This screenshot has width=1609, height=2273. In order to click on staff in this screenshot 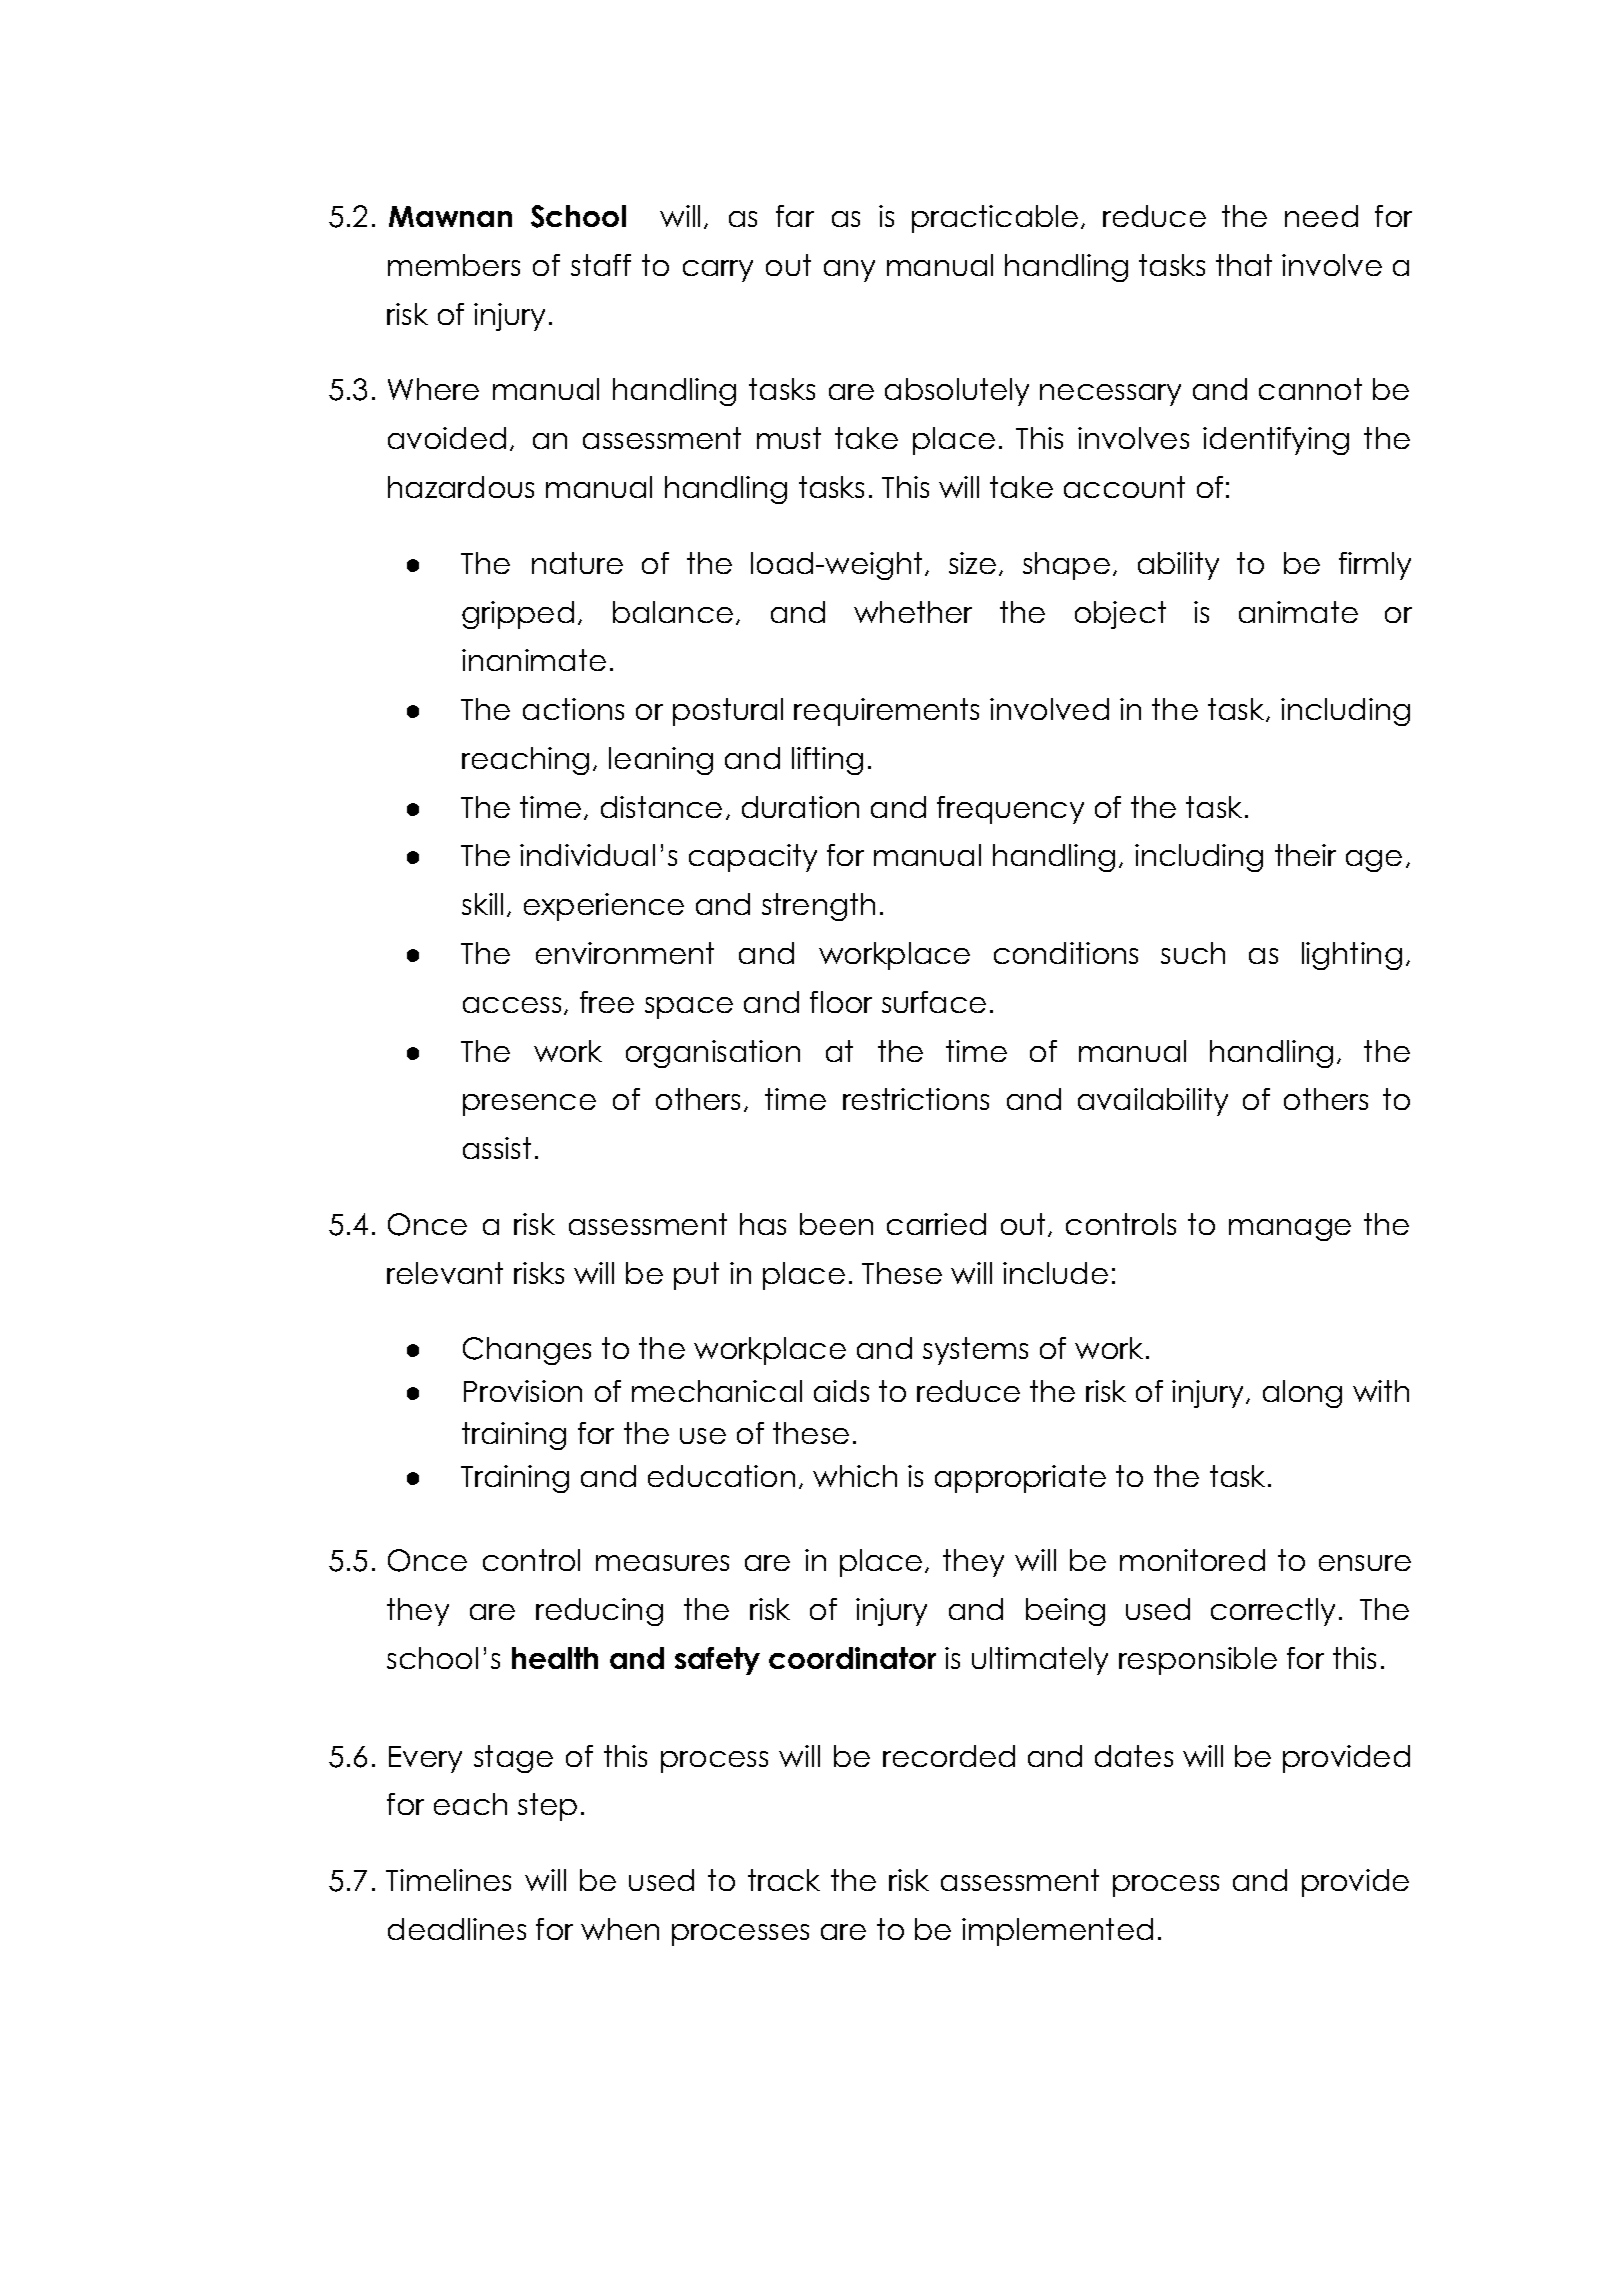, I will do `click(601, 265)`.
